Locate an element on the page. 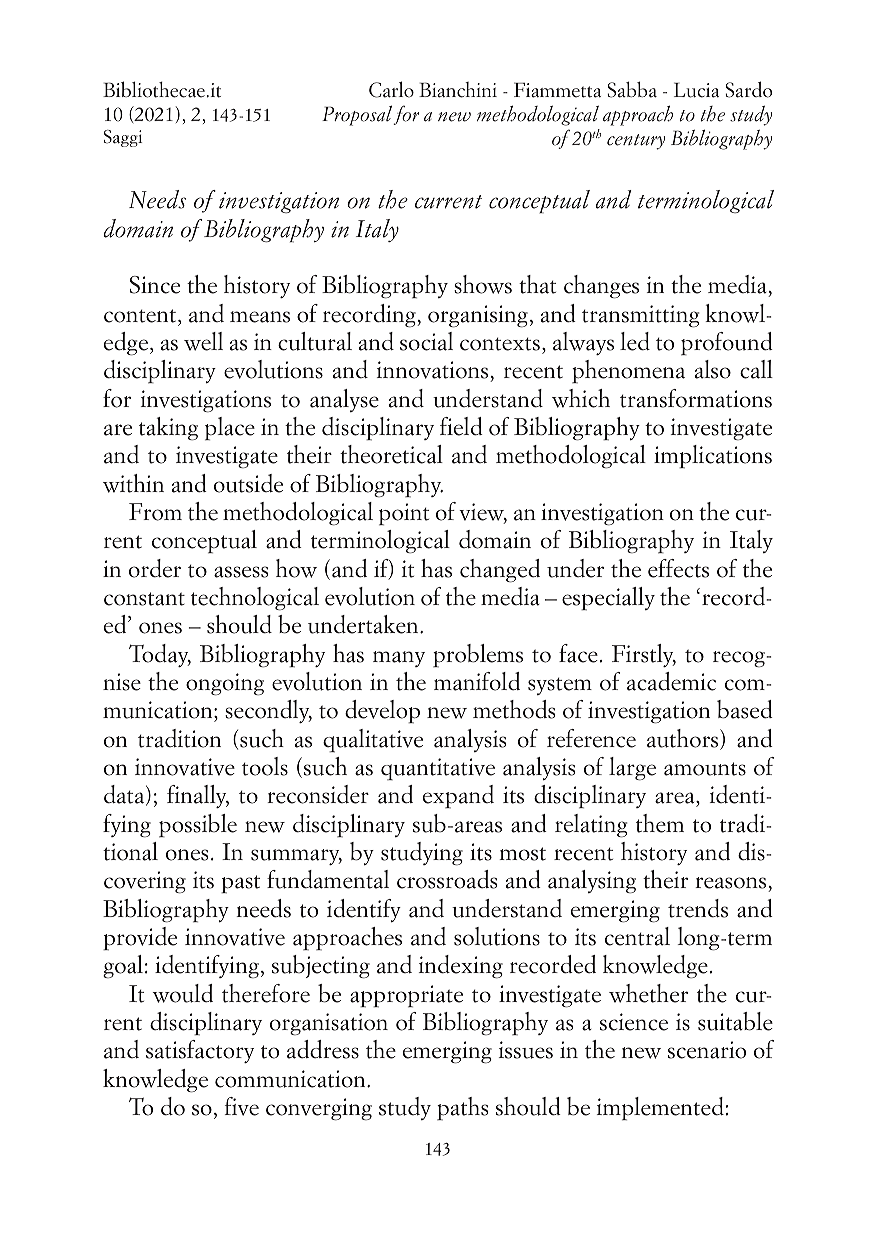 The width and height of the page is (876, 1236). also is located at coordinates (713, 369).
